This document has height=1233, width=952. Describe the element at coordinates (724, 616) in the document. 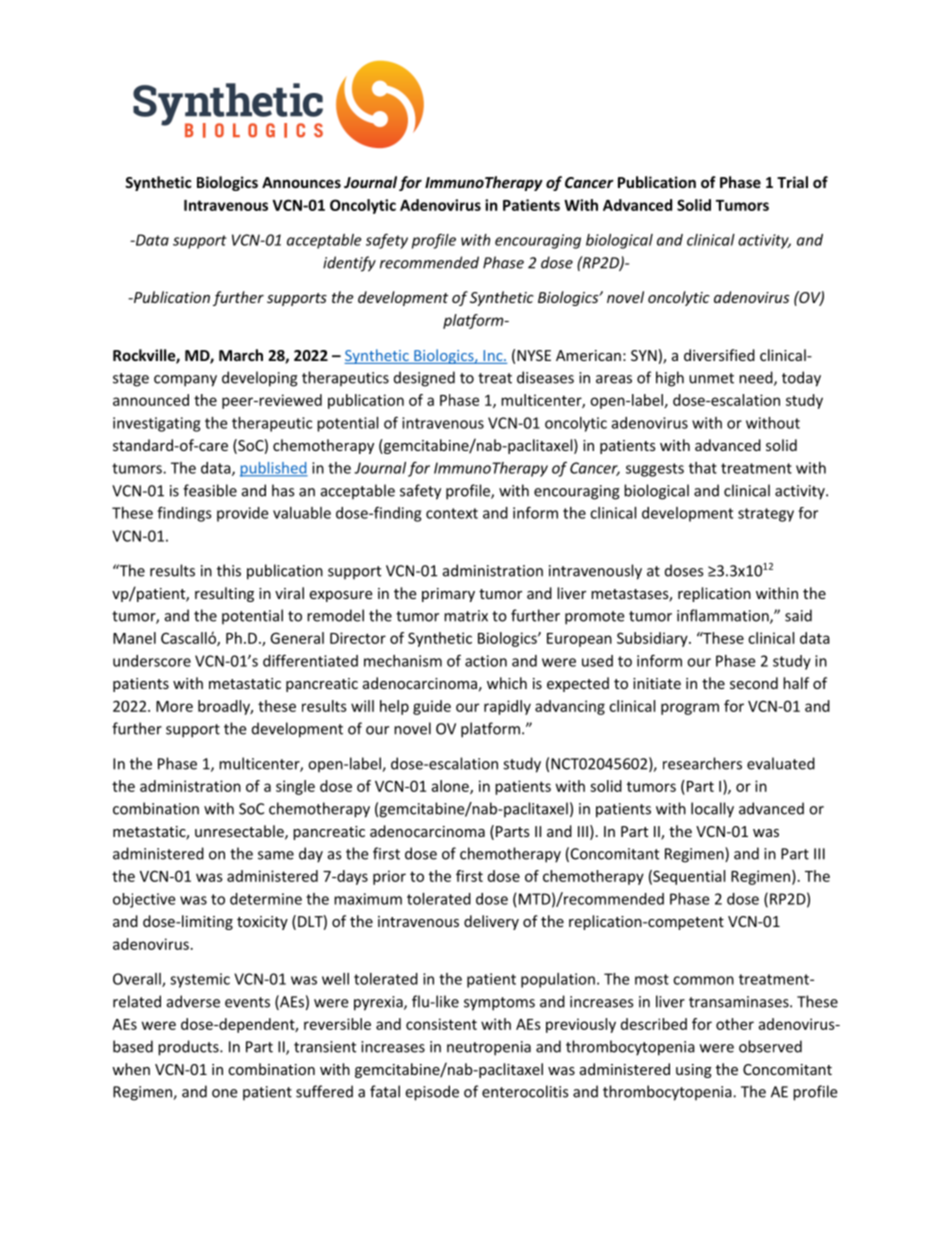

I see `inflammation` at that location.
